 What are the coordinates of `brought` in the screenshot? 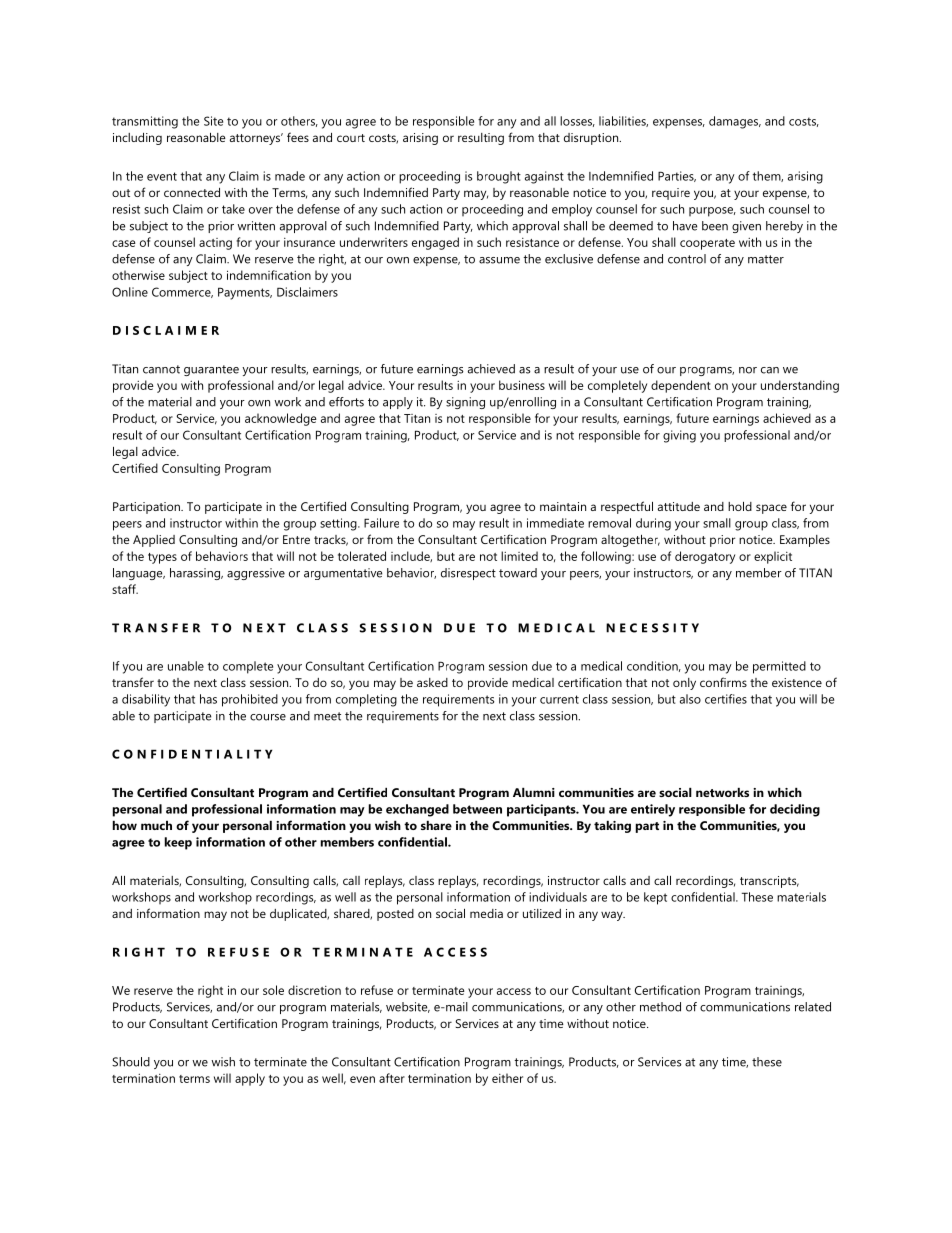 It's located at (499, 177).
